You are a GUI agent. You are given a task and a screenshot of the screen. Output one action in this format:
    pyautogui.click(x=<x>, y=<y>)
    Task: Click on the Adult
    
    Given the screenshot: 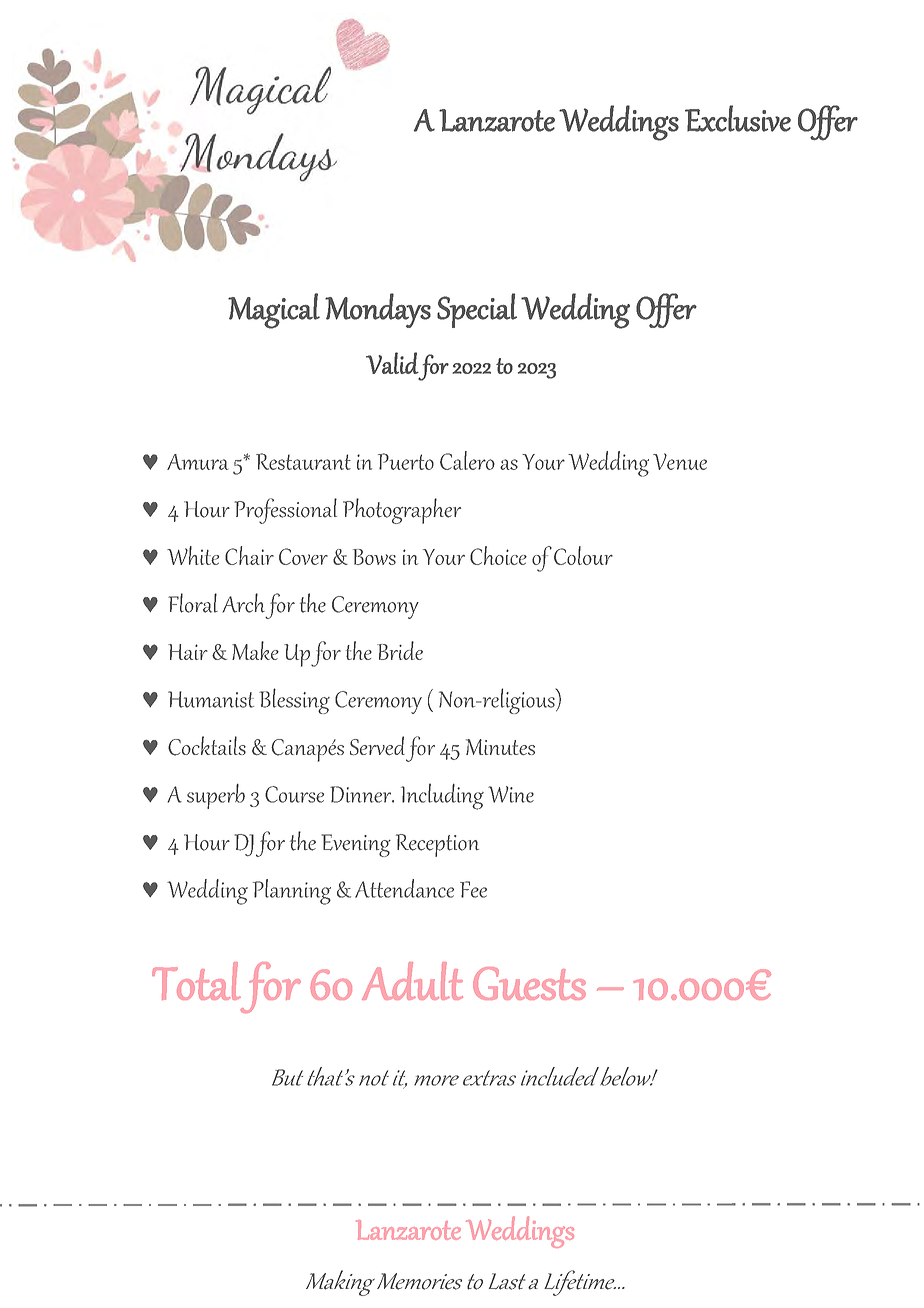 What is the action you would take?
    pyautogui.click(x=412, y=981)
